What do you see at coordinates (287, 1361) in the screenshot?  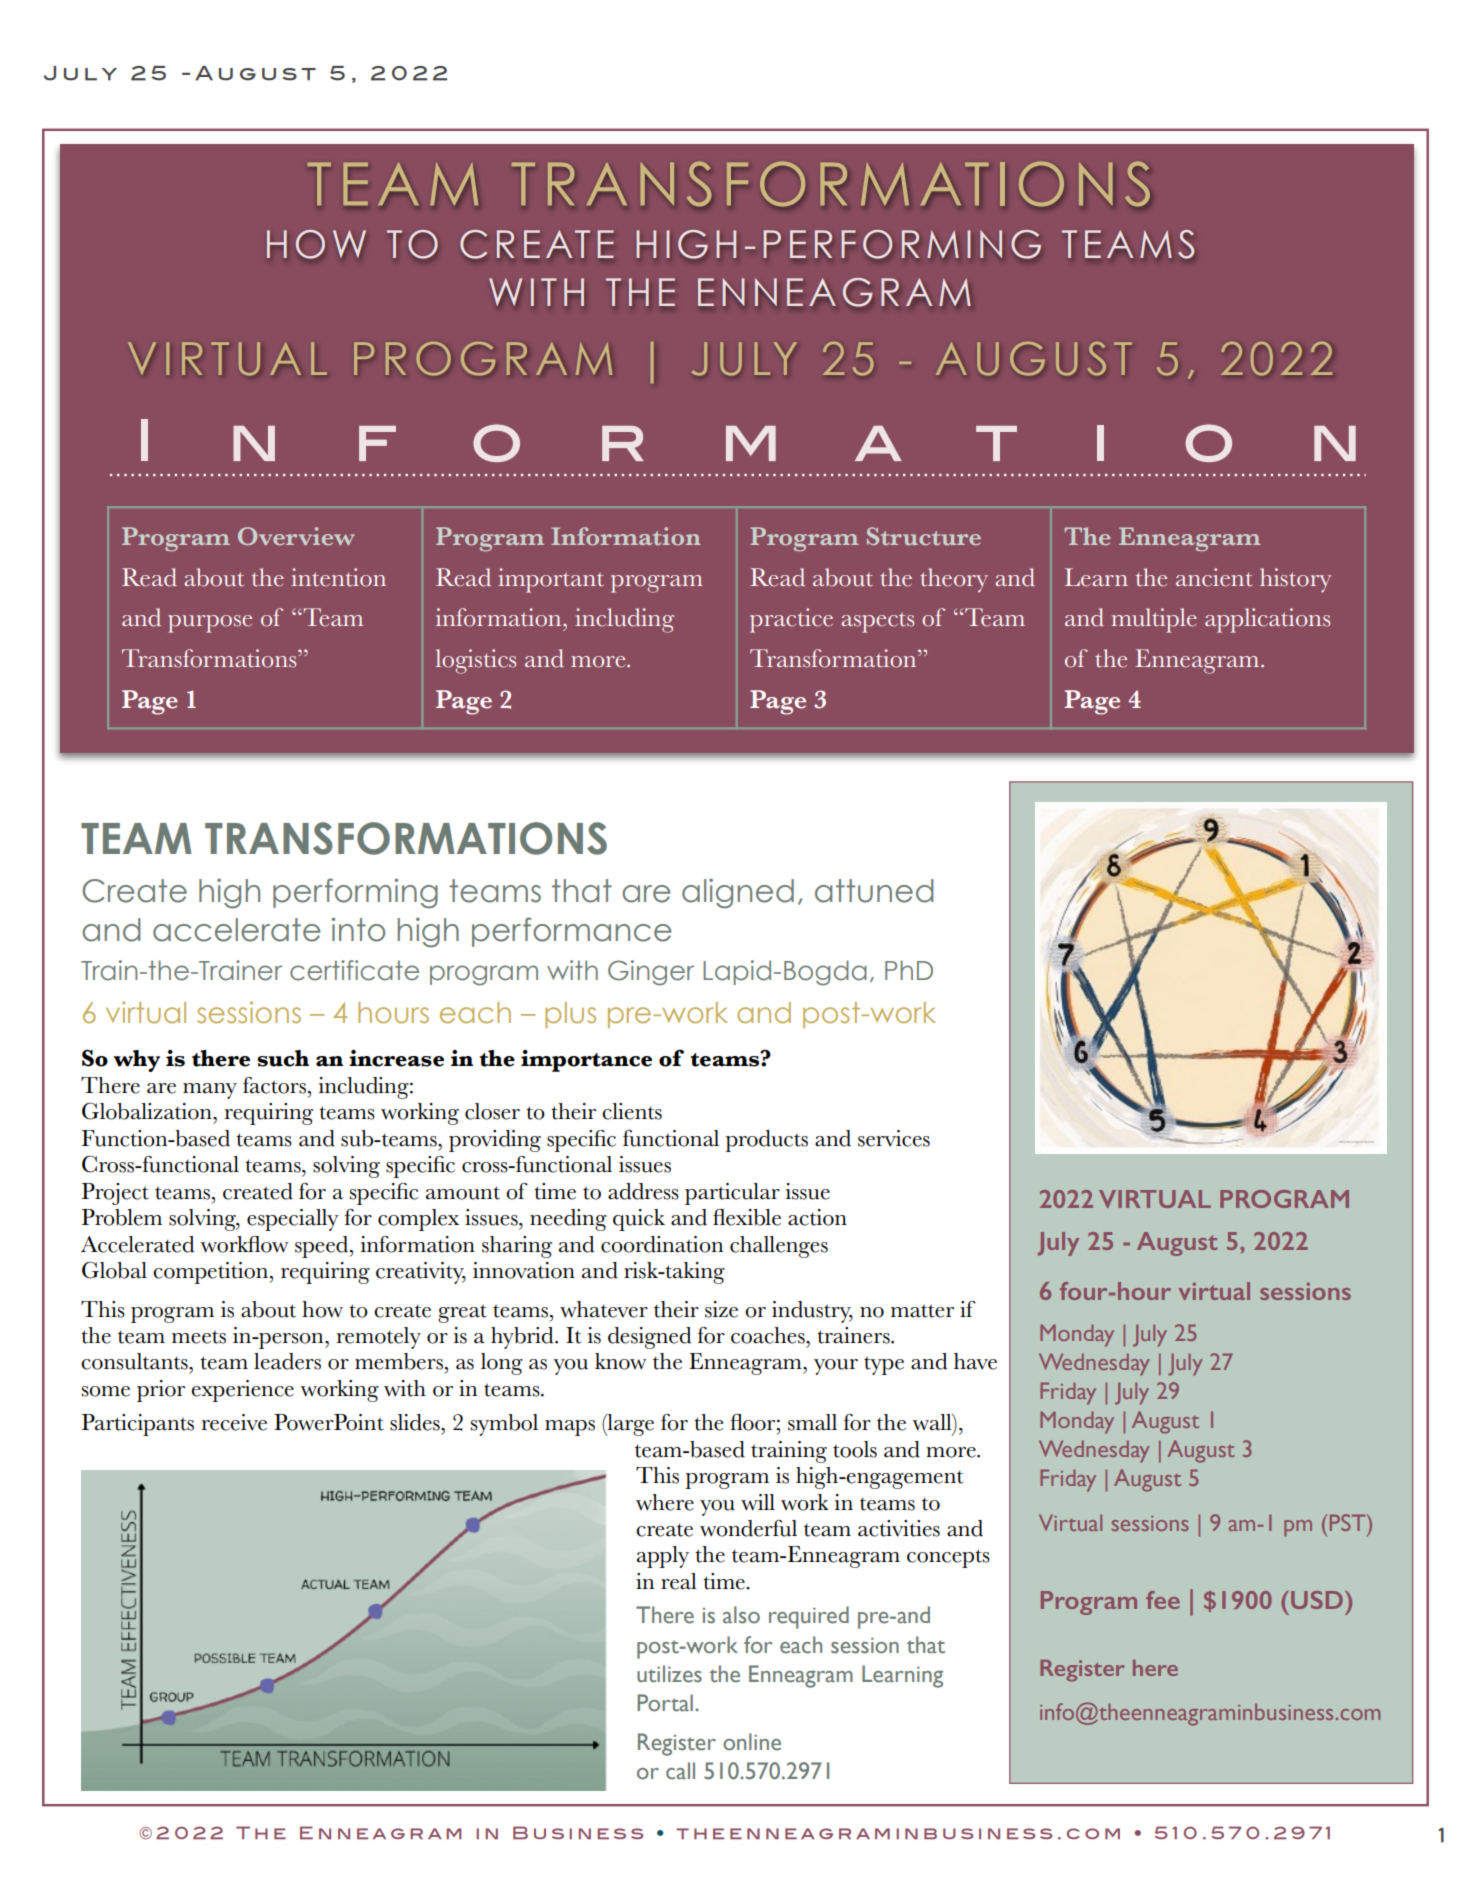 I see `leaders` at bounding box center [287, 1361].
